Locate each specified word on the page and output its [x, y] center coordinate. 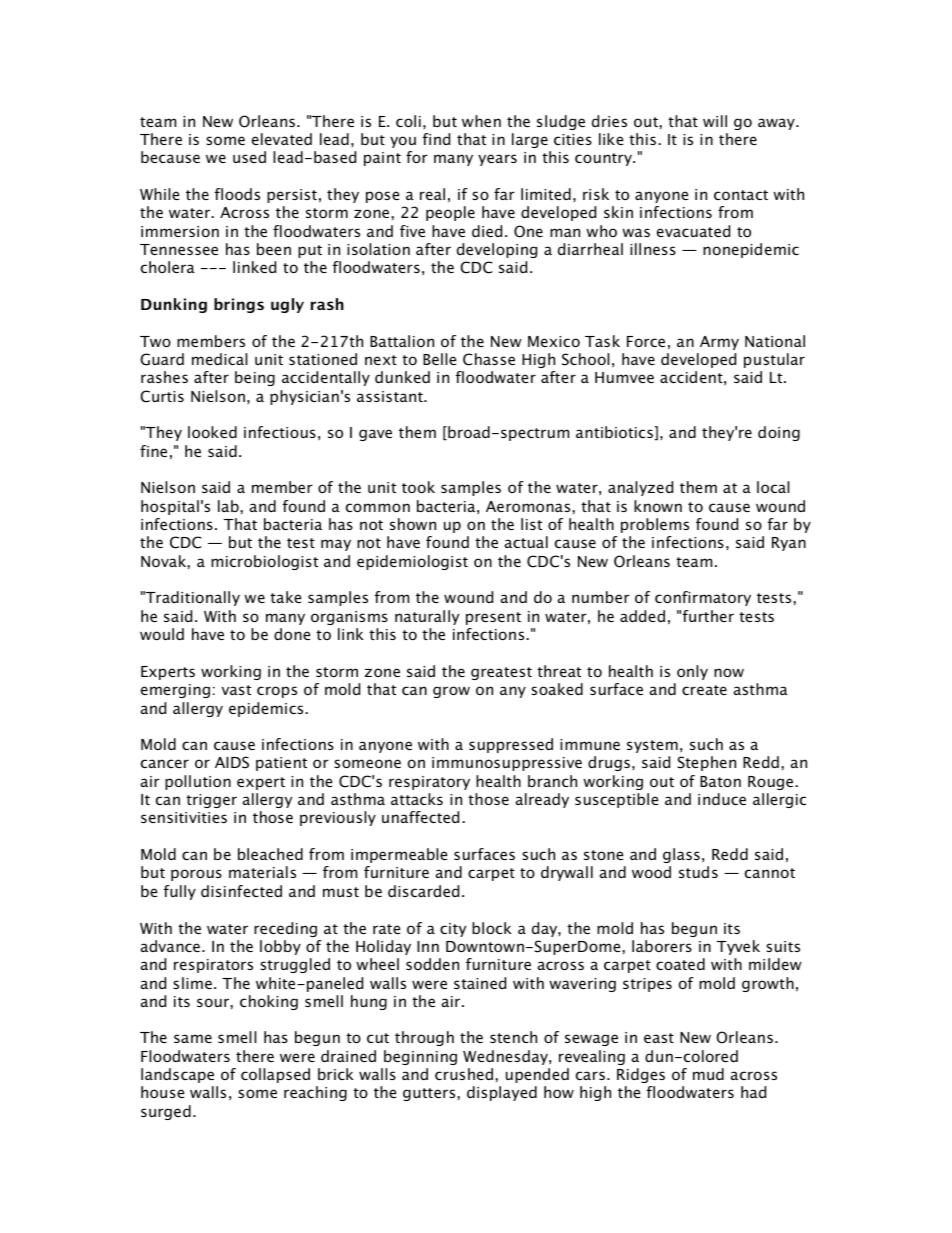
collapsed [275, 1075]
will [715, 121]
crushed [464, 1074]
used [249, 157]
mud [708, 1074]
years [497, 160]
